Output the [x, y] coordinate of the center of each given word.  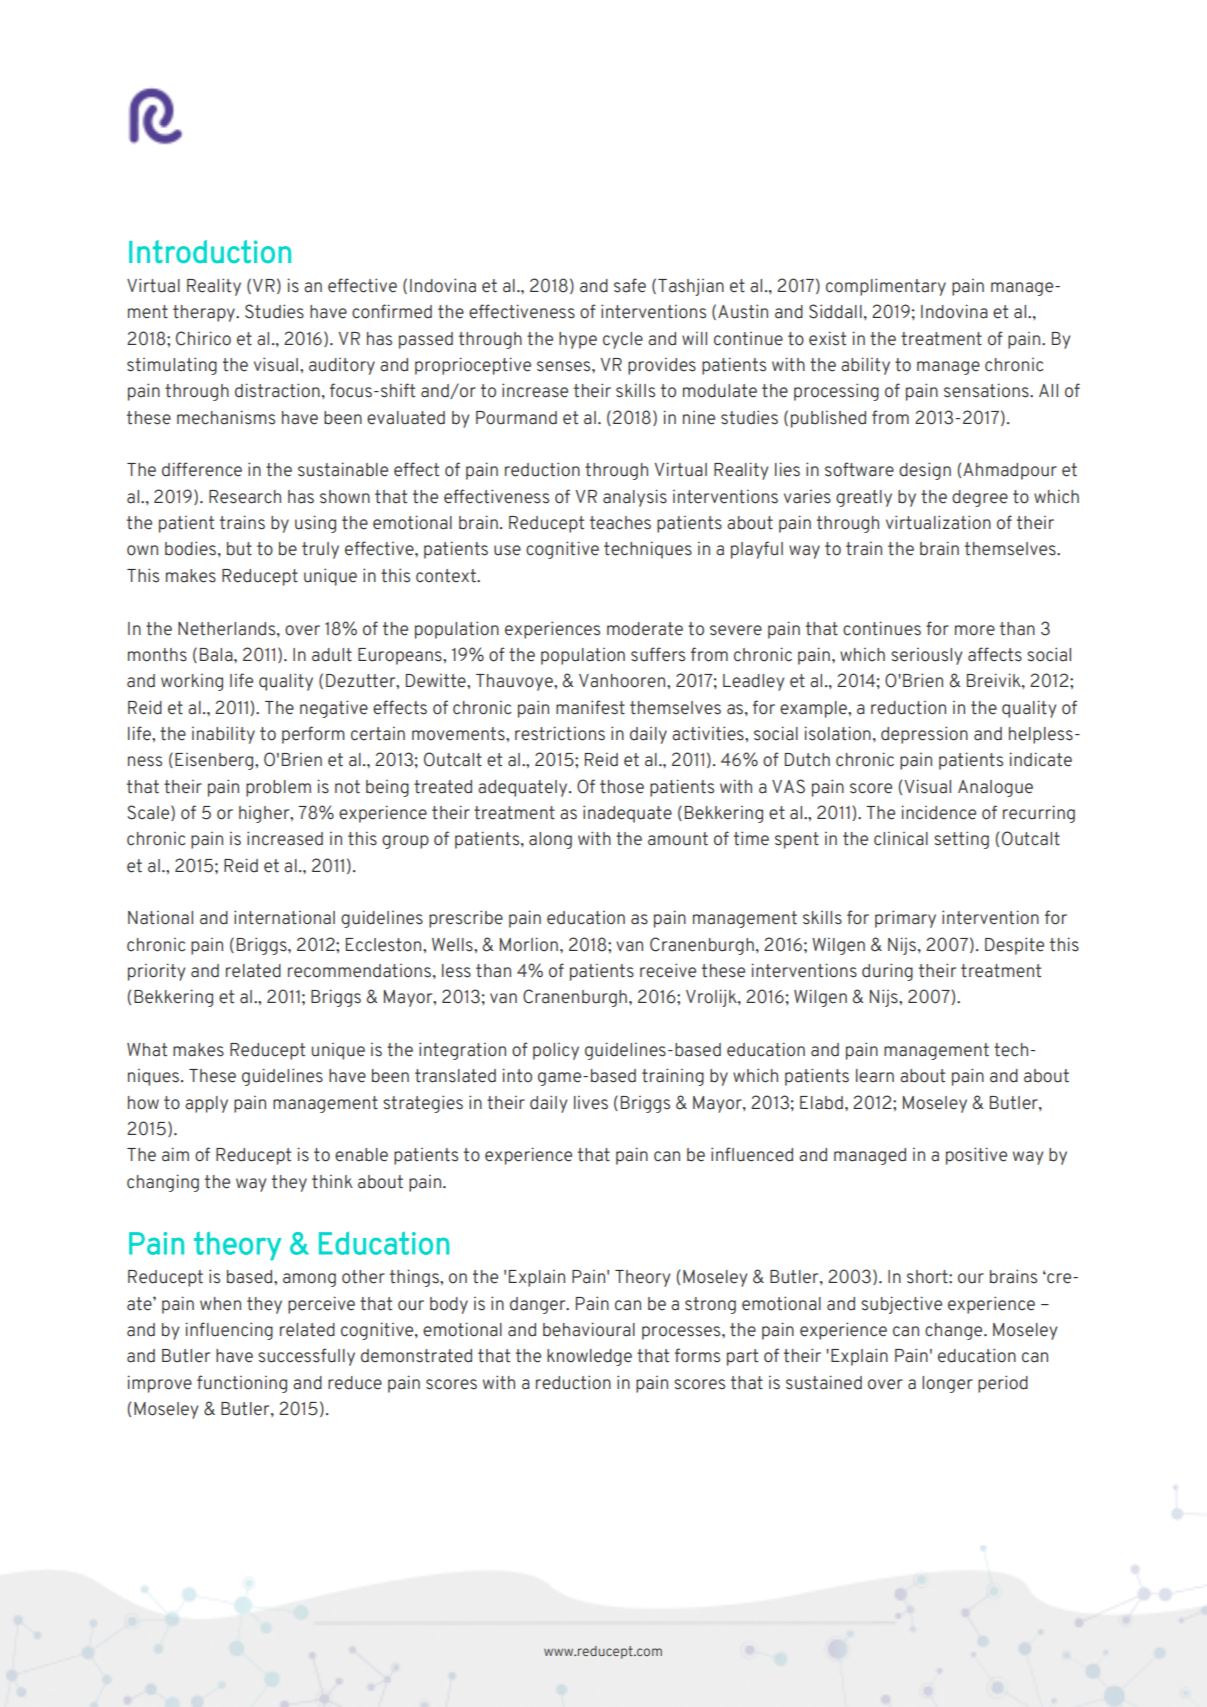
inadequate [627, 814]
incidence [938, 812]
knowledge [589, 1357]
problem [278, 788]
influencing [229, 1331]
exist [827, 338]
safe [630, 285]
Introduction [210, 251]
